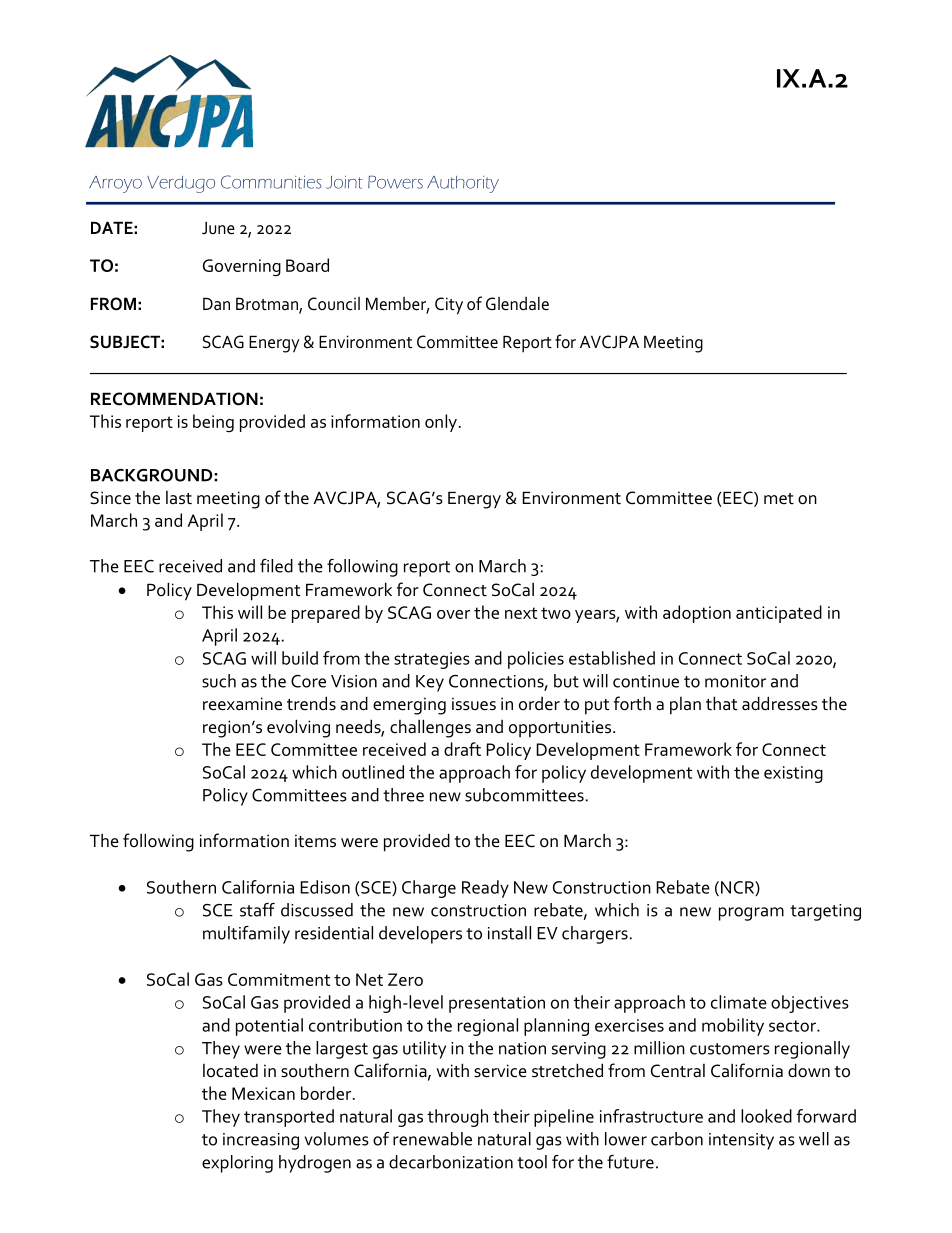 This page has width=952, height=1233. Describe the element at coordinates (463, 184) in the page. I see `Authority` at that location.
